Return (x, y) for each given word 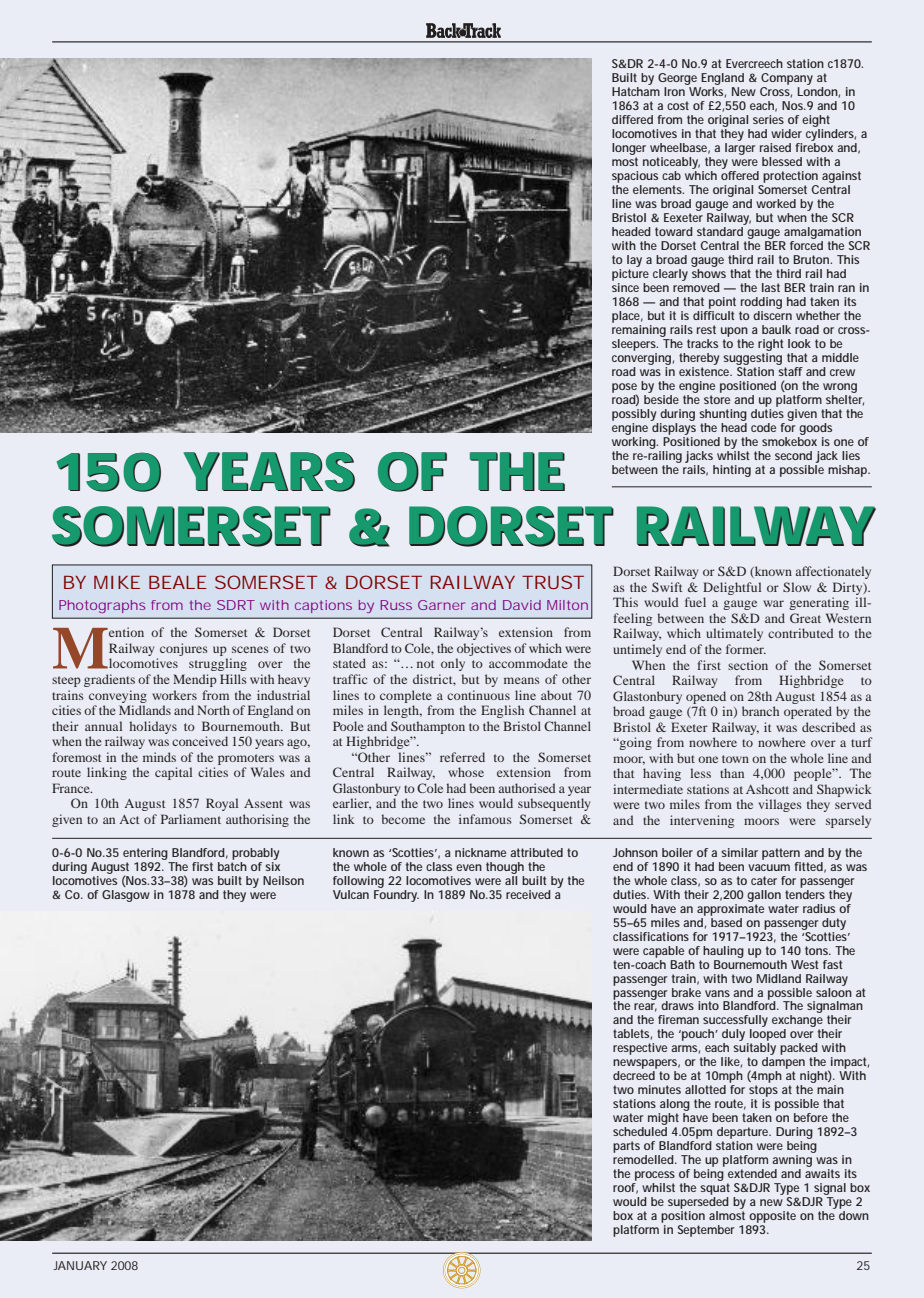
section (748, 665)
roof (625, 1188)
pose (624, 389)
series (768, 119)
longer (629, 149)
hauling (723, 952)
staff (790, 370)
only (453, 664)
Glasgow (126, 896)
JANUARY (80, 1265)
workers (174, 695)
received (528, 894)
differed (632, 119)
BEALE (178, 582)
